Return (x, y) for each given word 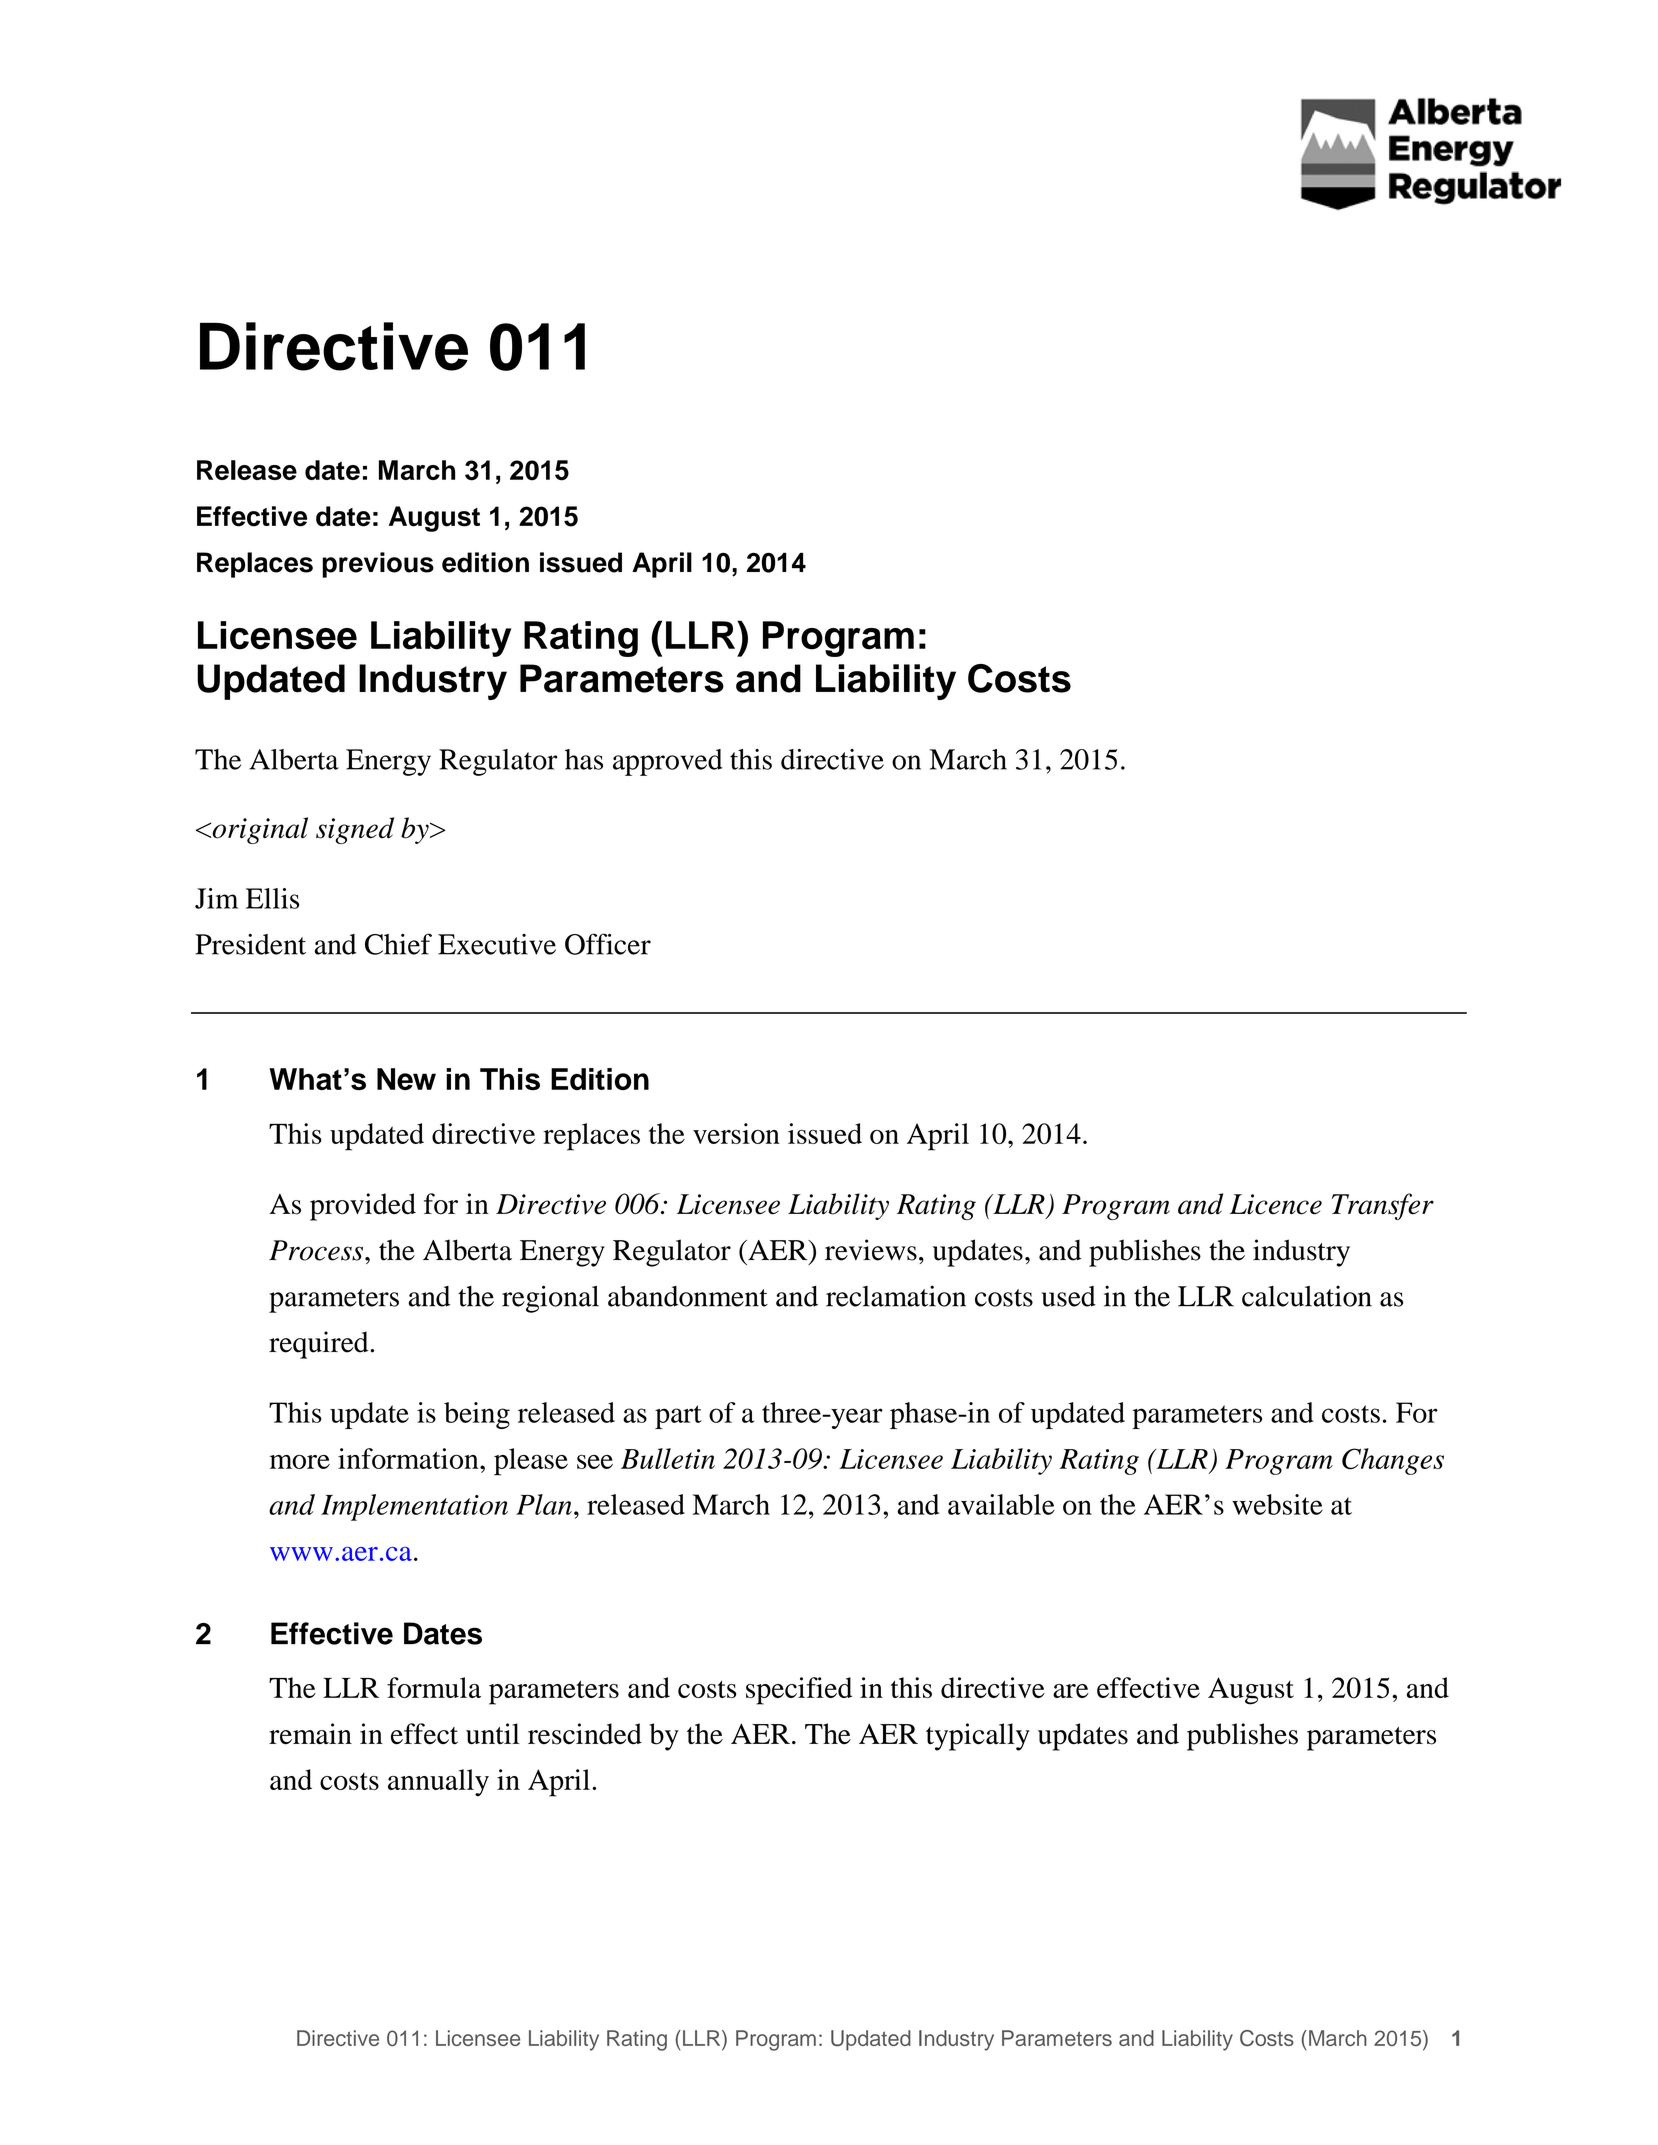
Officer (608, 944)
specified (799, 1691)
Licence (1276, 1204)
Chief (398, 944)
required (320, 1345)
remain (310, 1734)
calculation (1307, 1296)
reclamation (896, 1296)
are (1071, 1691)
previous (378, 565)
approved (668, 762)
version (736, 1133)
